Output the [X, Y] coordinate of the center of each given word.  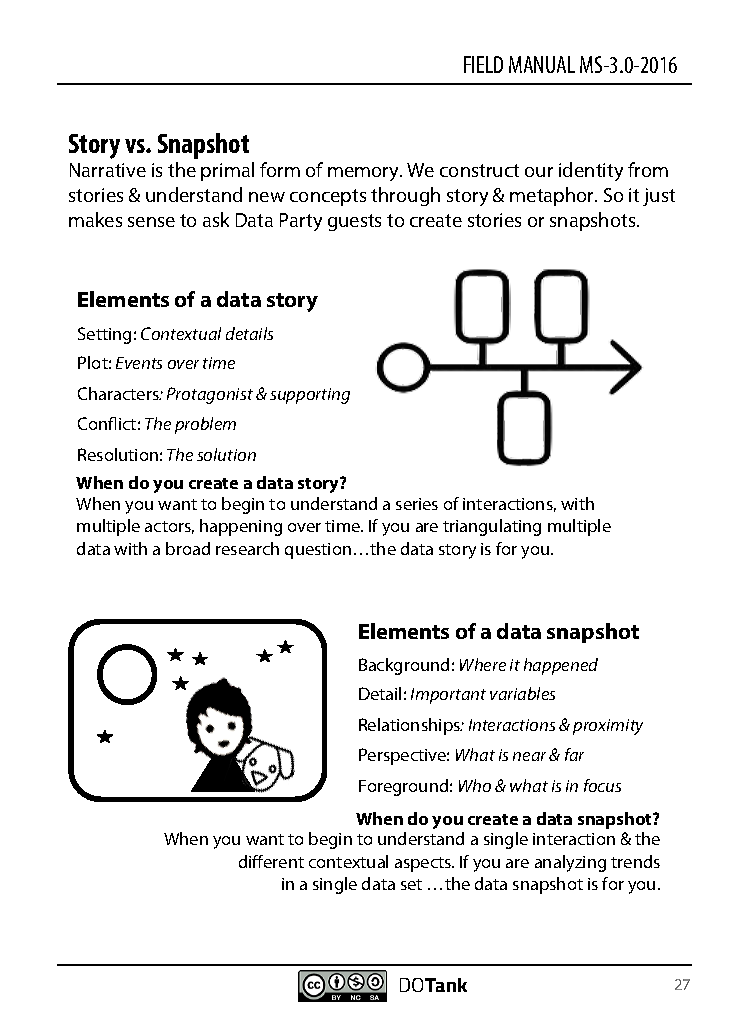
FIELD [483, 64]
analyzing [570, 863]
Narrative [108, 170]
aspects [424, 864]
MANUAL [542, 64]
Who [475, 785]
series [417, 504]
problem [205, 425]
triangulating [492, 527]
